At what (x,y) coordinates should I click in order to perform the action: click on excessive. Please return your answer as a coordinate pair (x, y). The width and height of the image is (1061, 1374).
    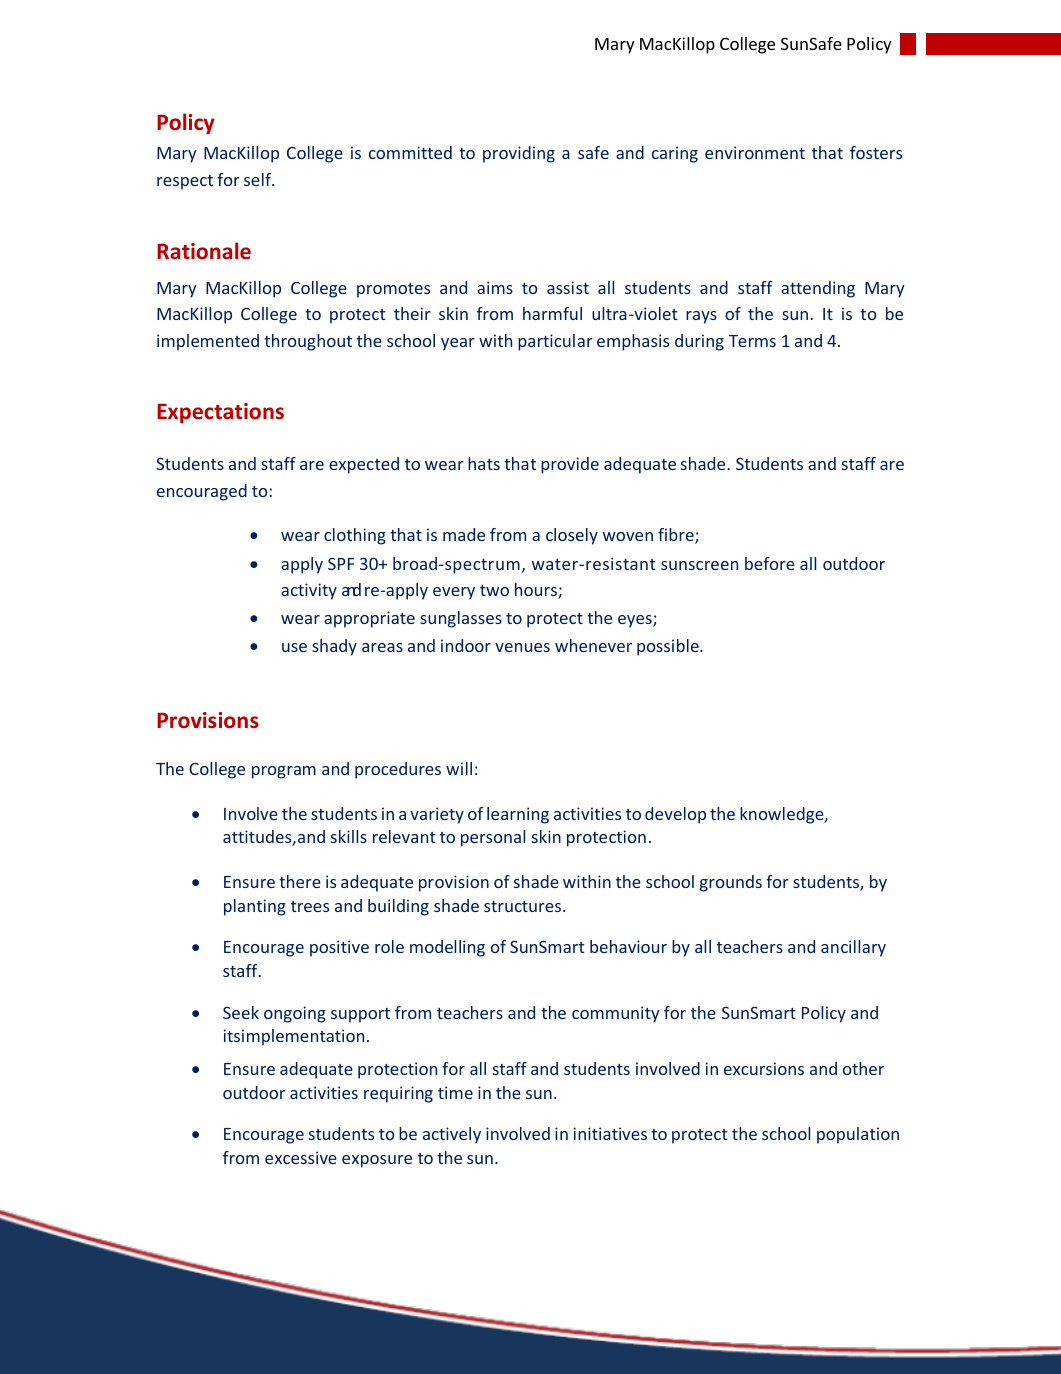
    Looking at the image, I should click on (301, 1157).
